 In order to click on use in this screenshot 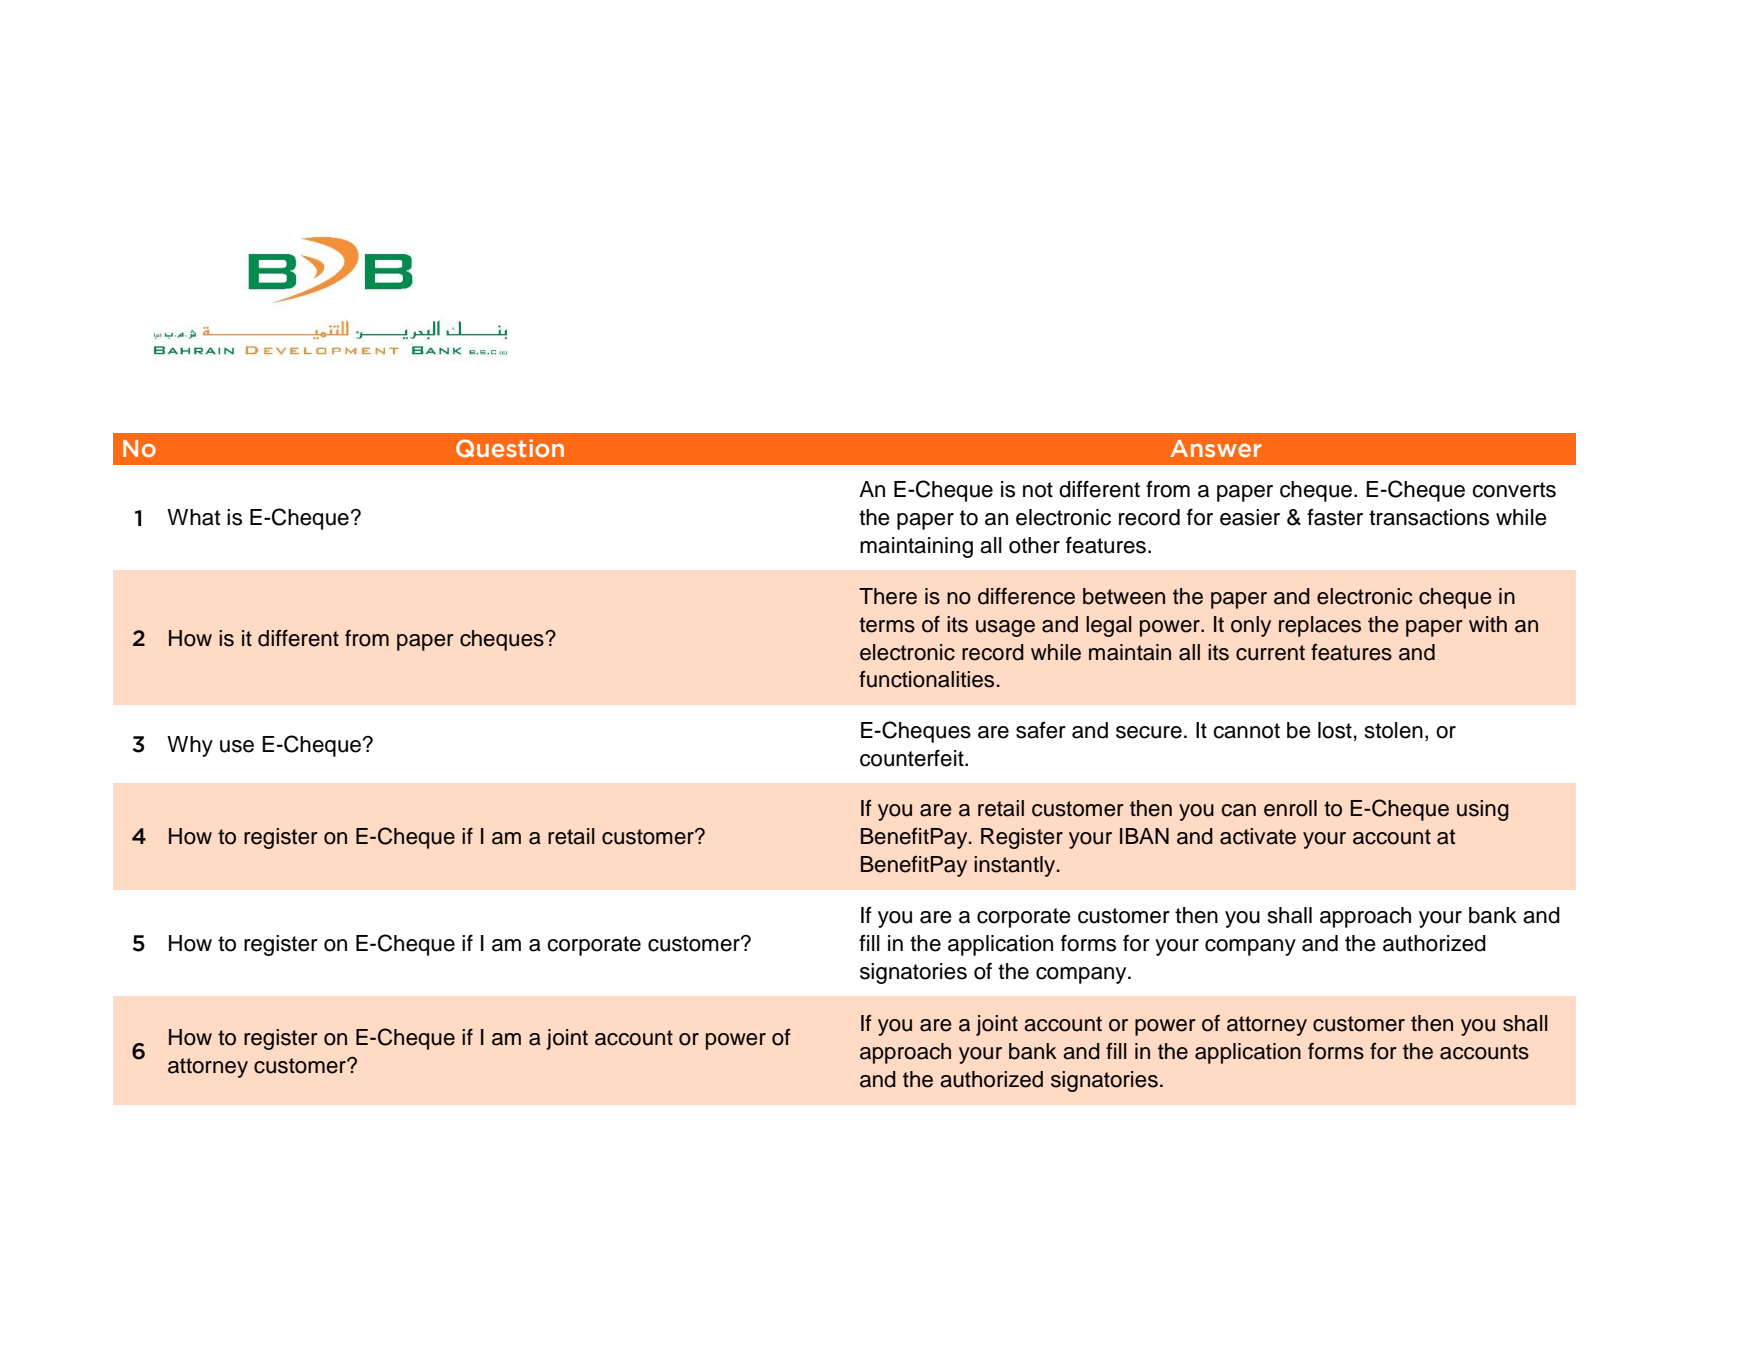, I will do `click(237, 746)`.
